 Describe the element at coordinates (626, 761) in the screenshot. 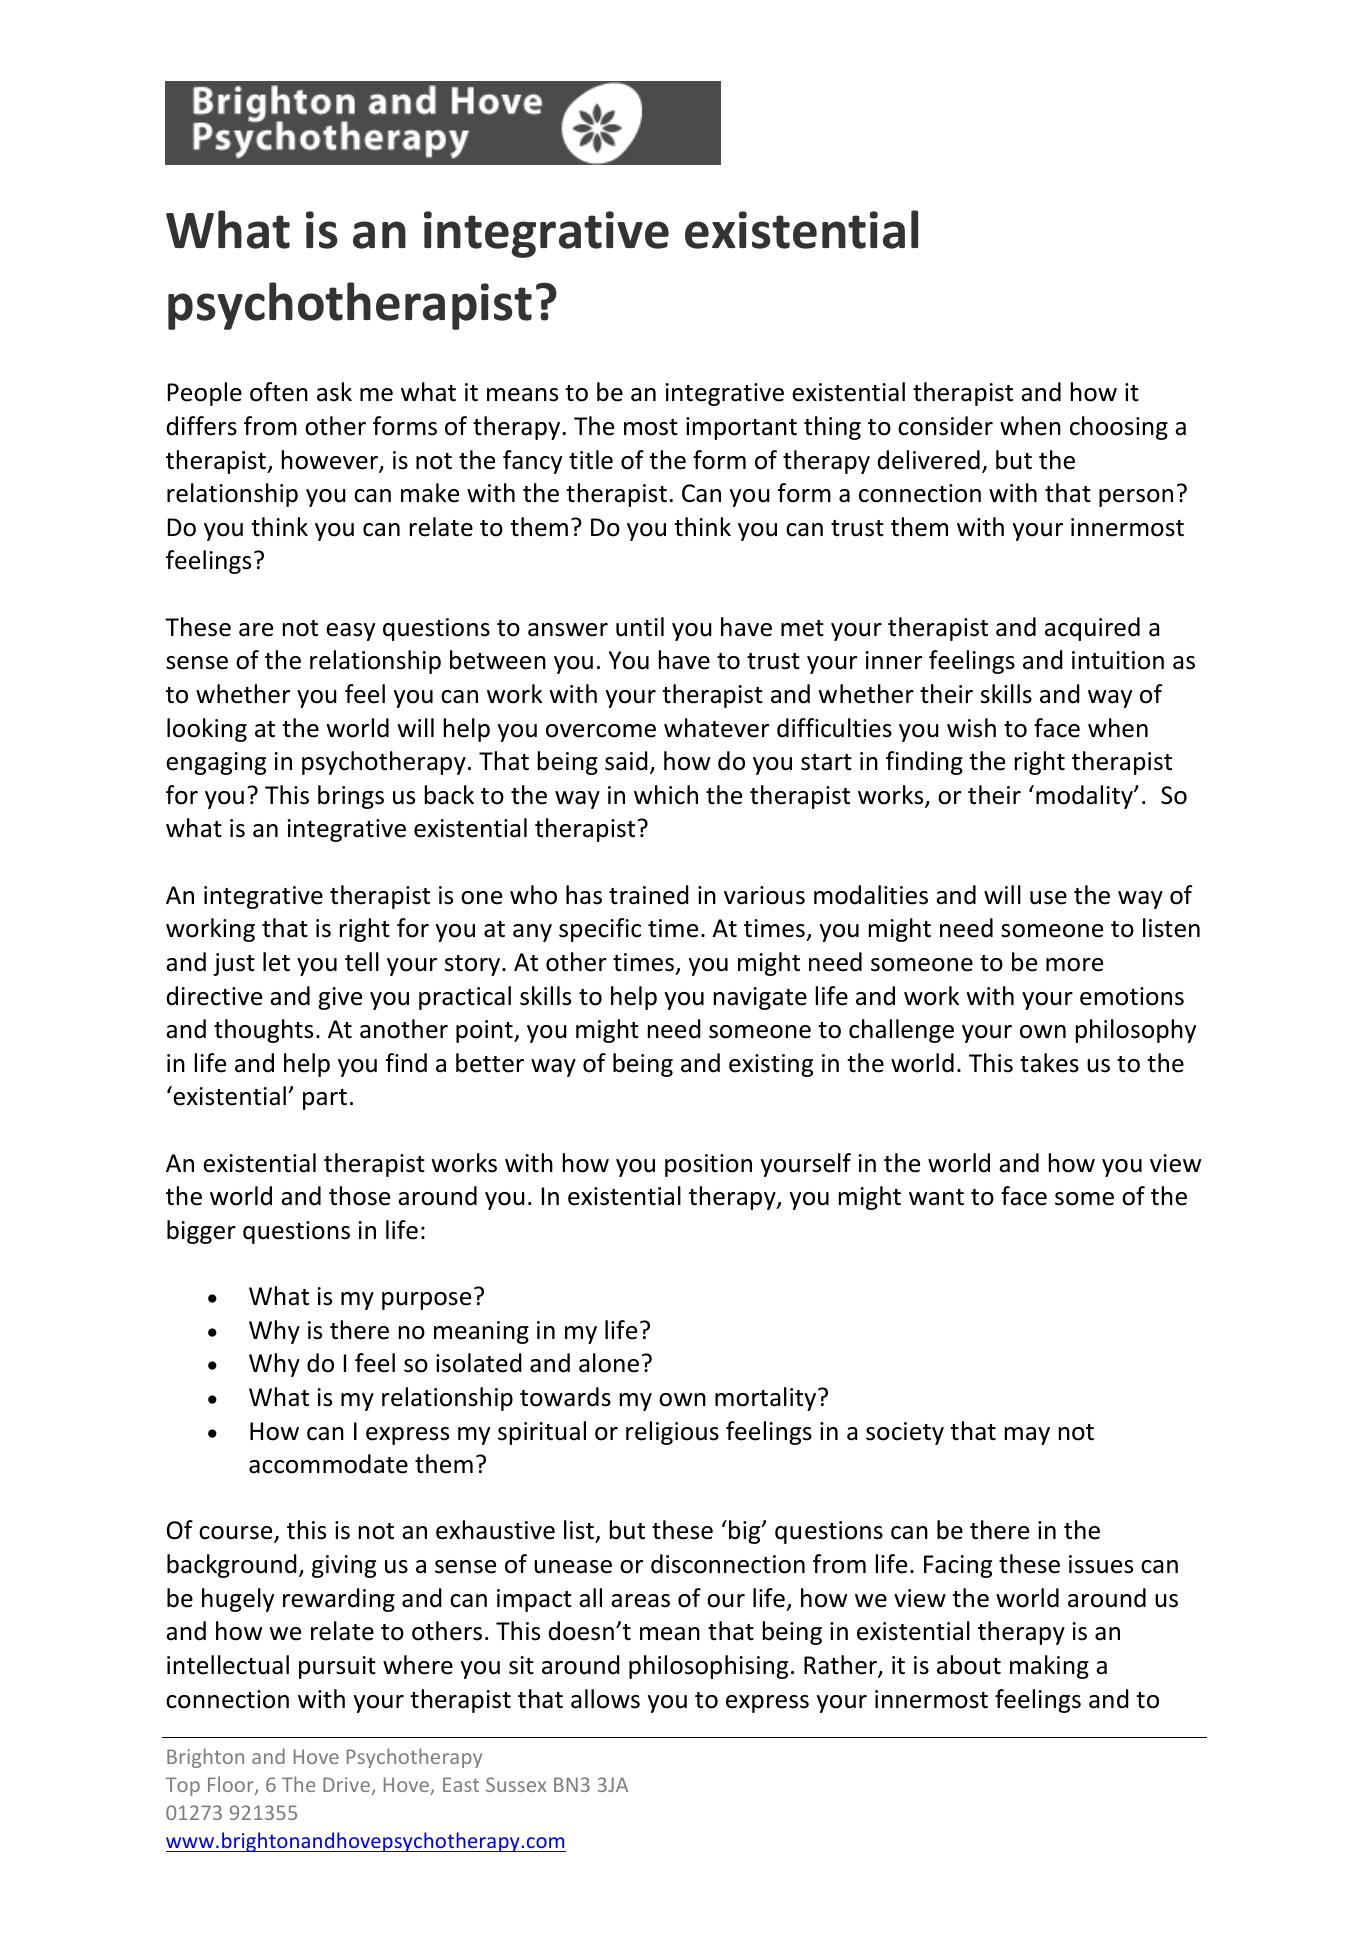

I see `said` at that location.
